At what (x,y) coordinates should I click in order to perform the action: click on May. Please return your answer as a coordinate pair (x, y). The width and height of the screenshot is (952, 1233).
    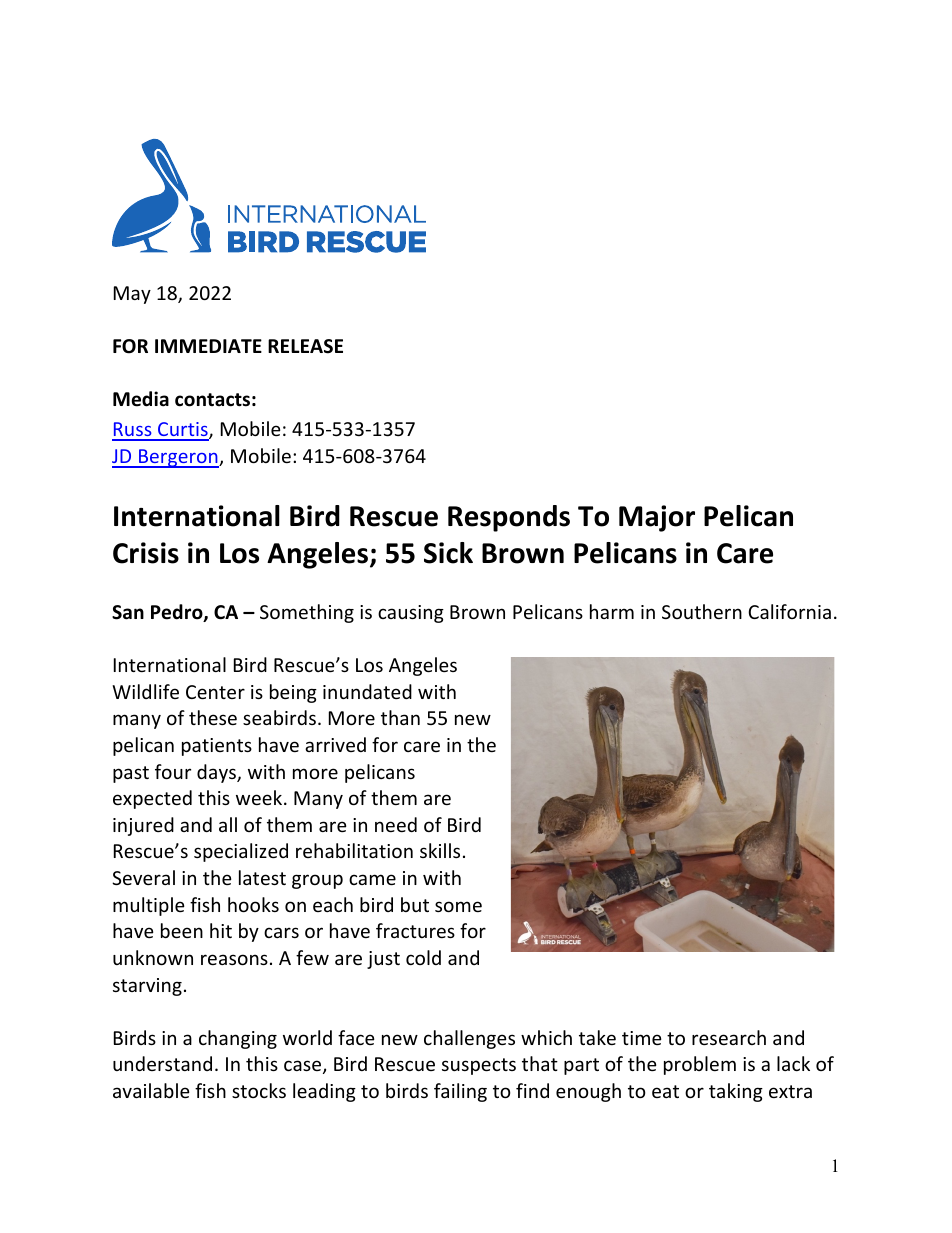
    Looking at the image, I should click on (132, 295).
